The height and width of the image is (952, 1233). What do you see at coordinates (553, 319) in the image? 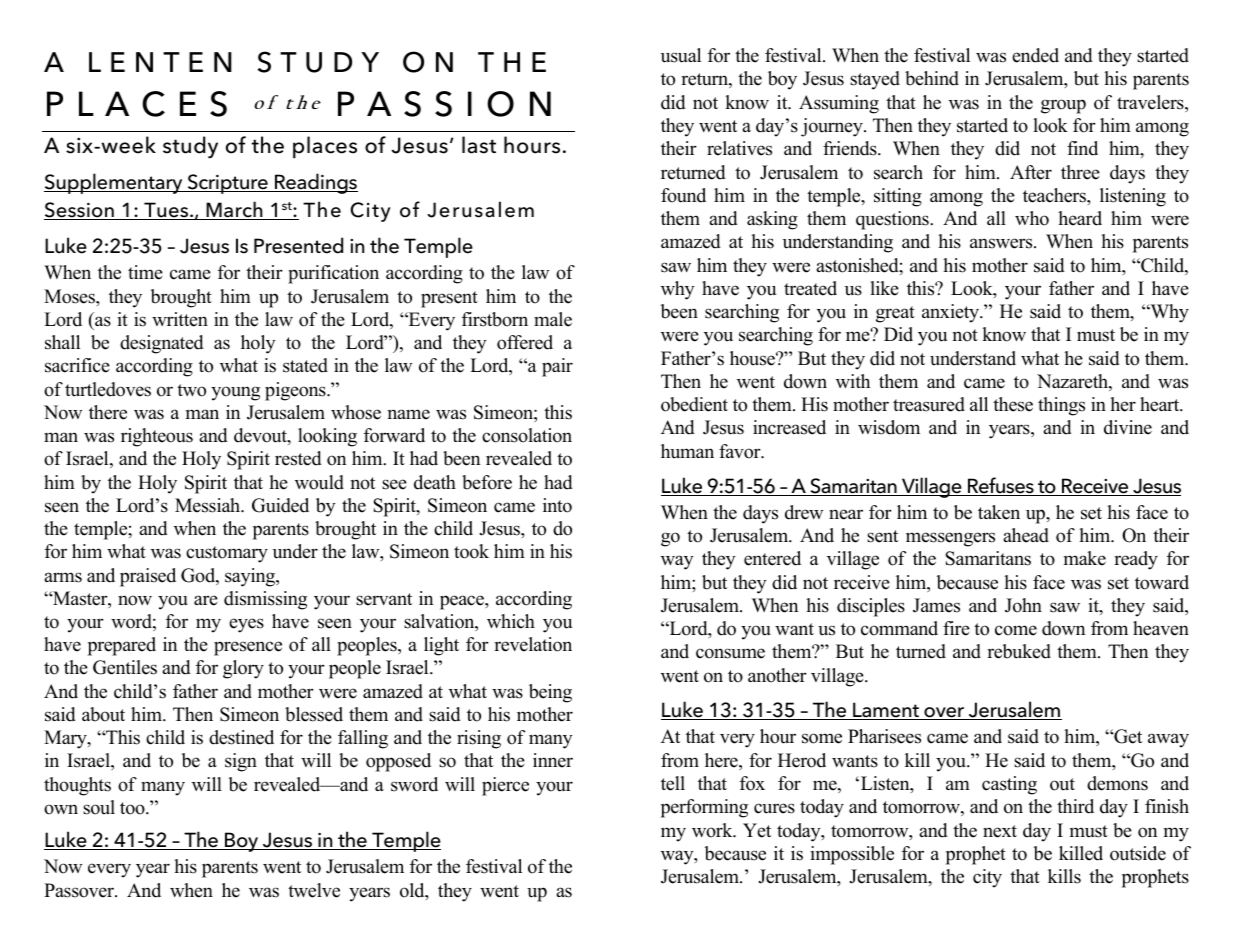
I see `male` at bounding box center [553, 319].
